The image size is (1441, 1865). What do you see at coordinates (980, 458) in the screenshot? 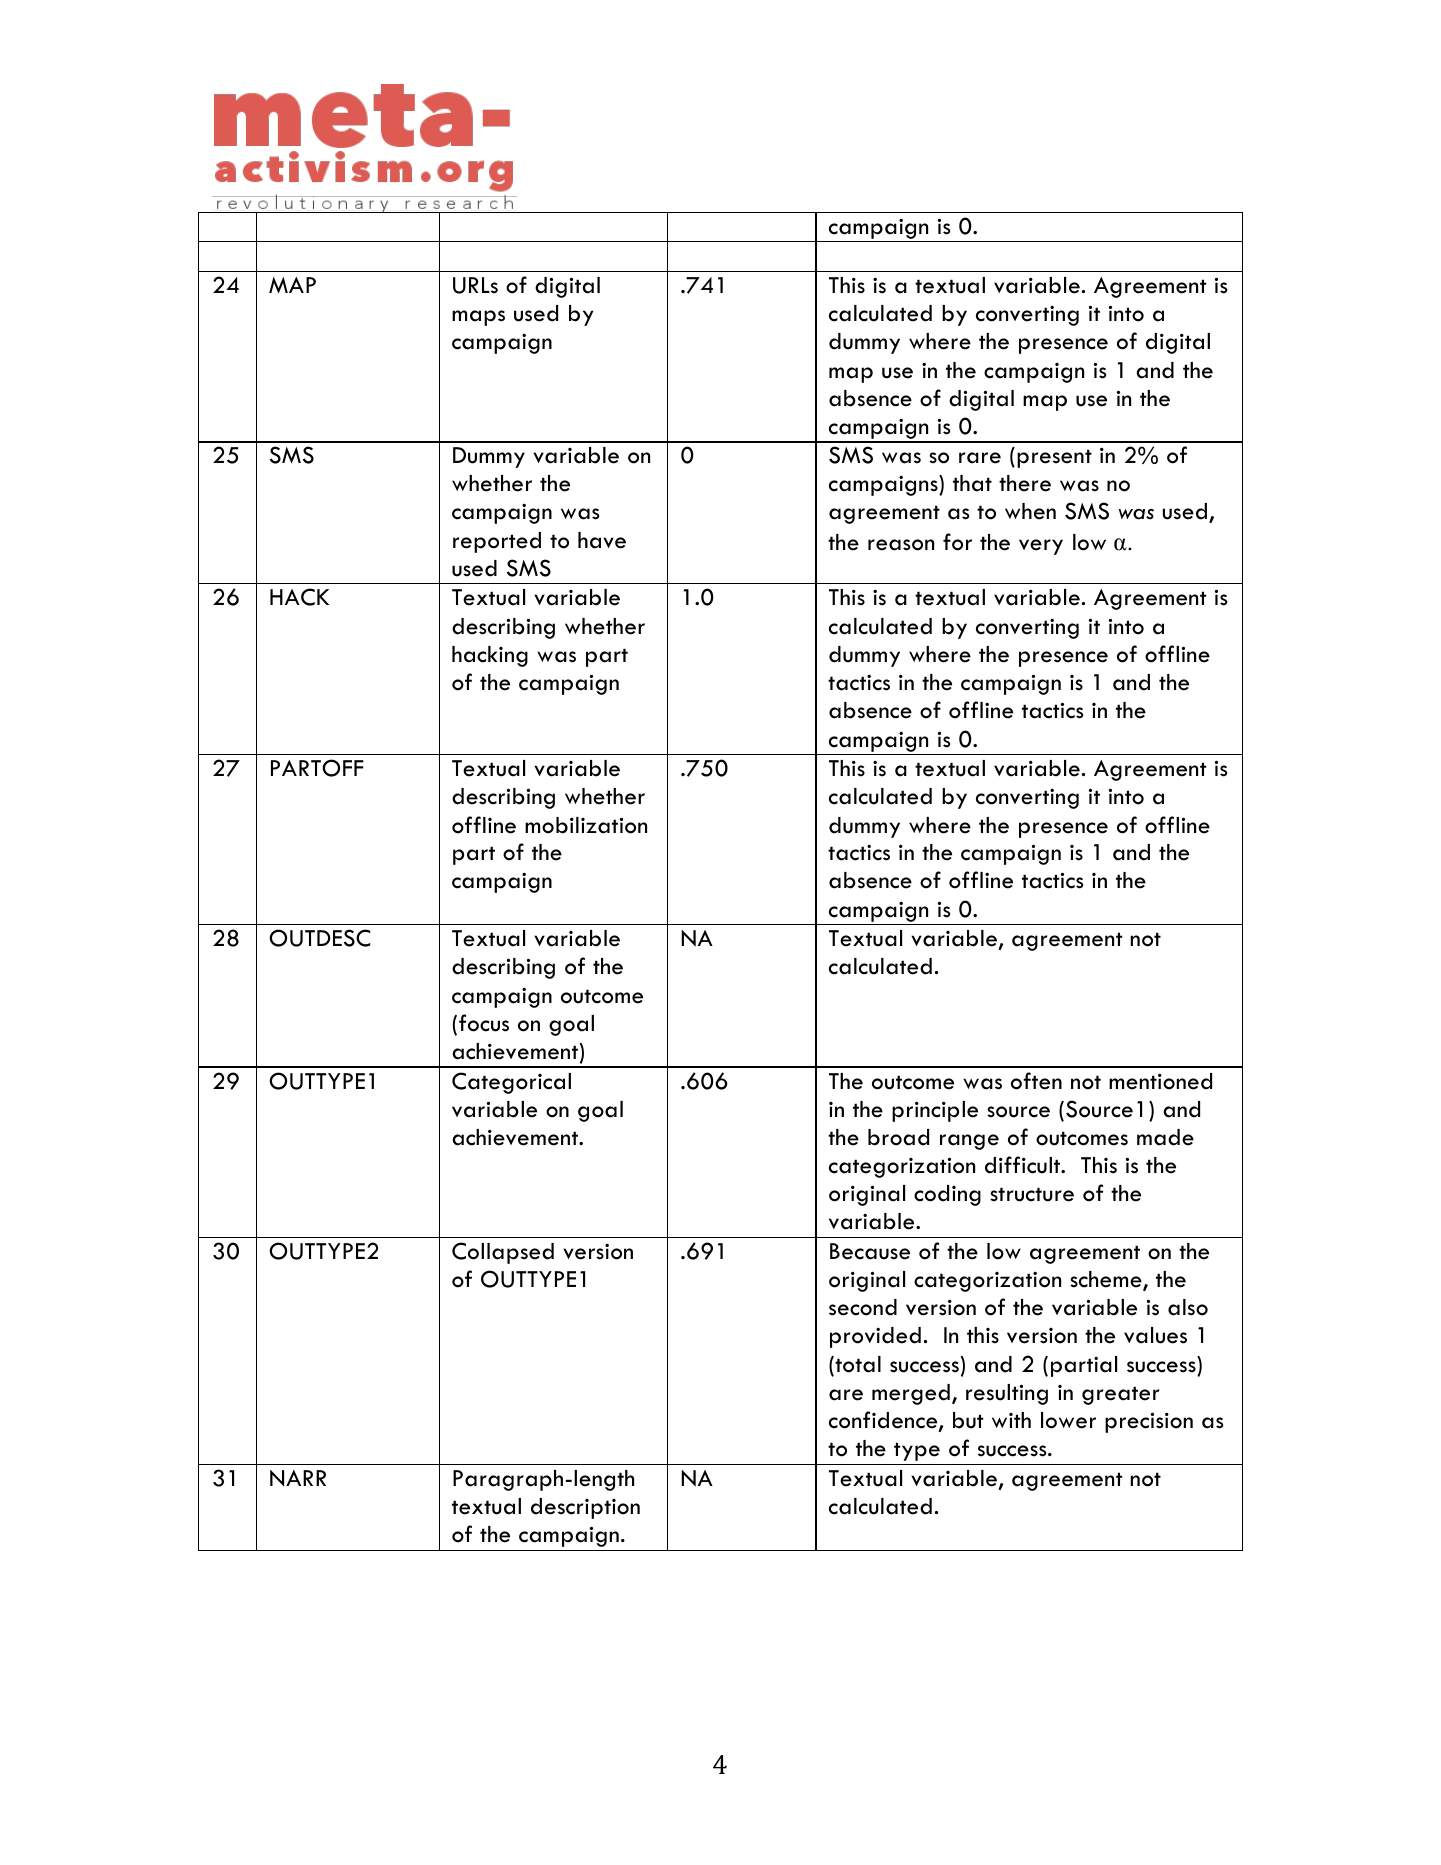
I see `rare` at bounding box center [980, 458].
